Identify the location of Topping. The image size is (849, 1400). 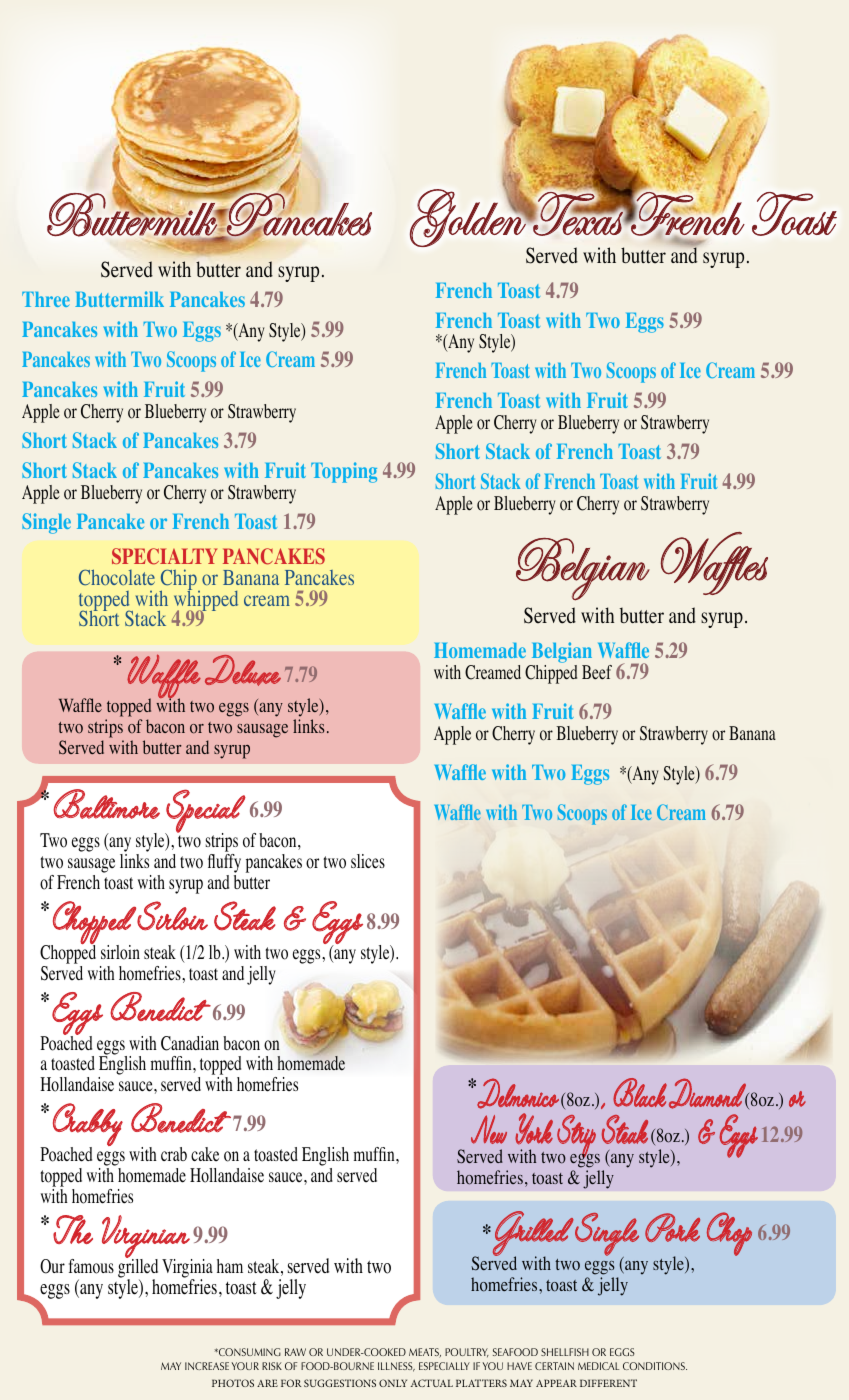
(344, 472).
